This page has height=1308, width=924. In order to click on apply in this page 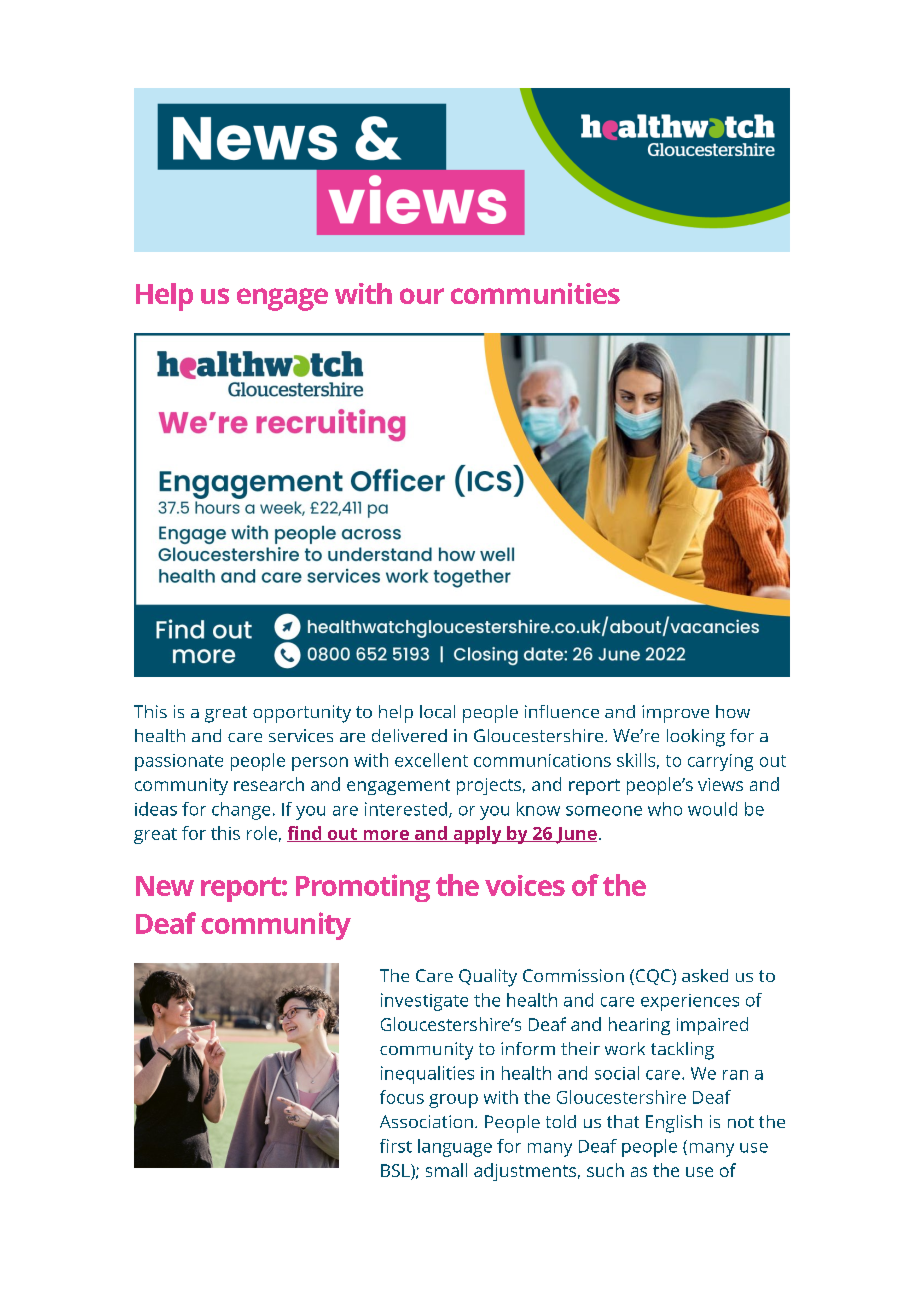, I will do `click(477, 835)`.
